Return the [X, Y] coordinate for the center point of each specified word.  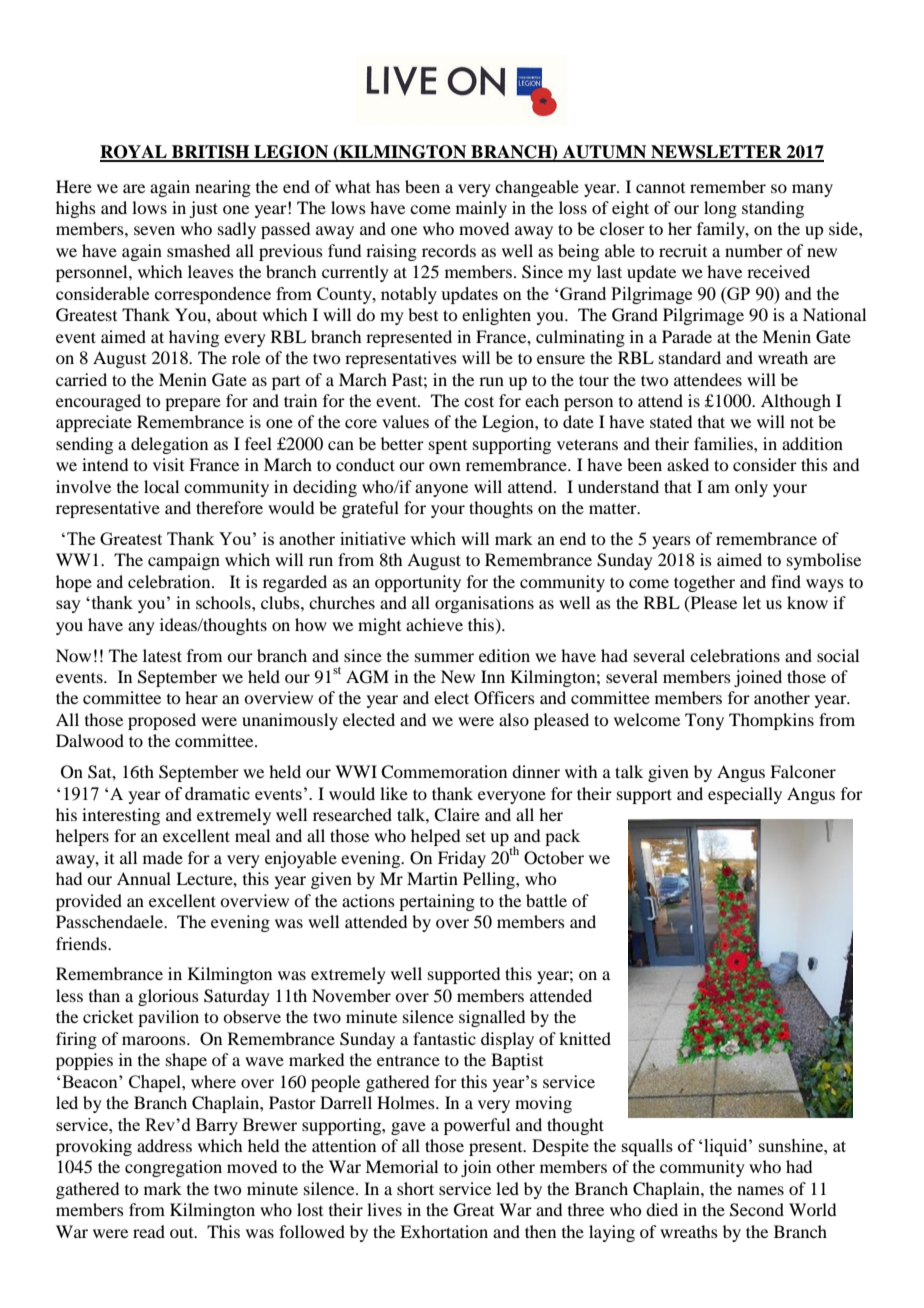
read [149, 1231]
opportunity [418, 583]
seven [154, 230]
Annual [144, 878]
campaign [184, 561]
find [786, 581]
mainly [481, 209]
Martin [432, 878]
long [720, 209]
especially [745, 795]
